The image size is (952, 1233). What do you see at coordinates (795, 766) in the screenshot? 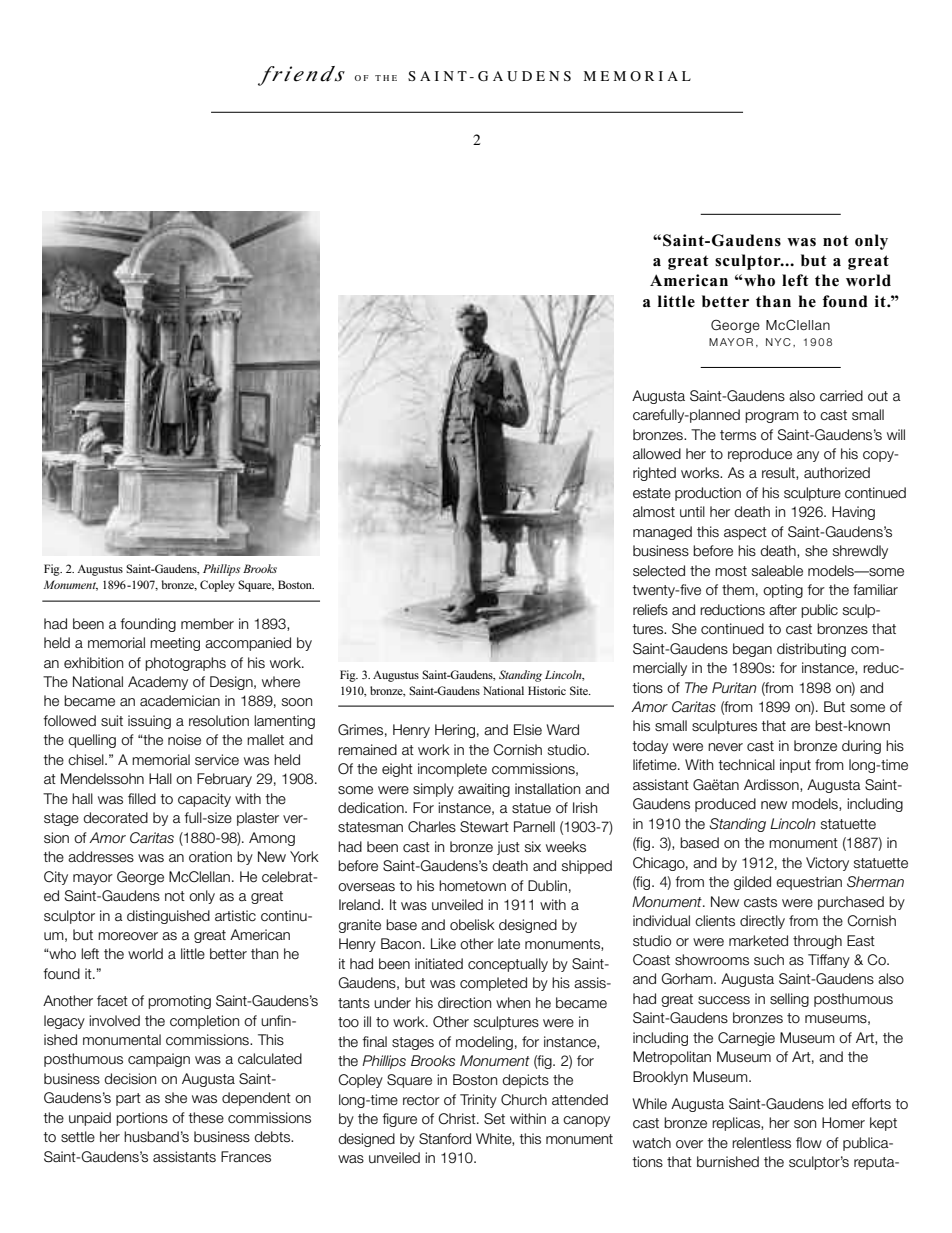
I see `input` at bounding box center [795, 766].
